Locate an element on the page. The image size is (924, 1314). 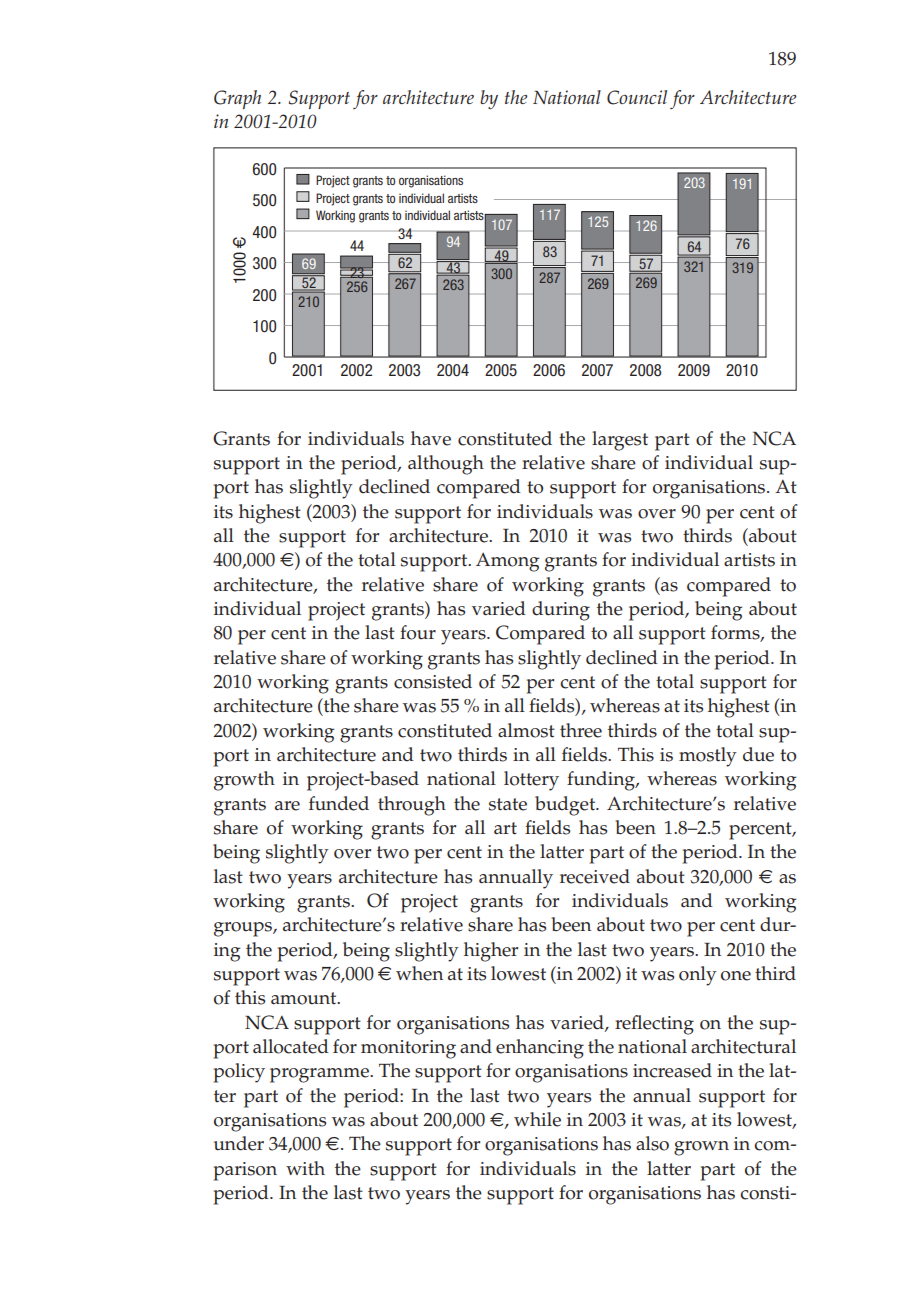
while is located at coordinates (537, 1119).
